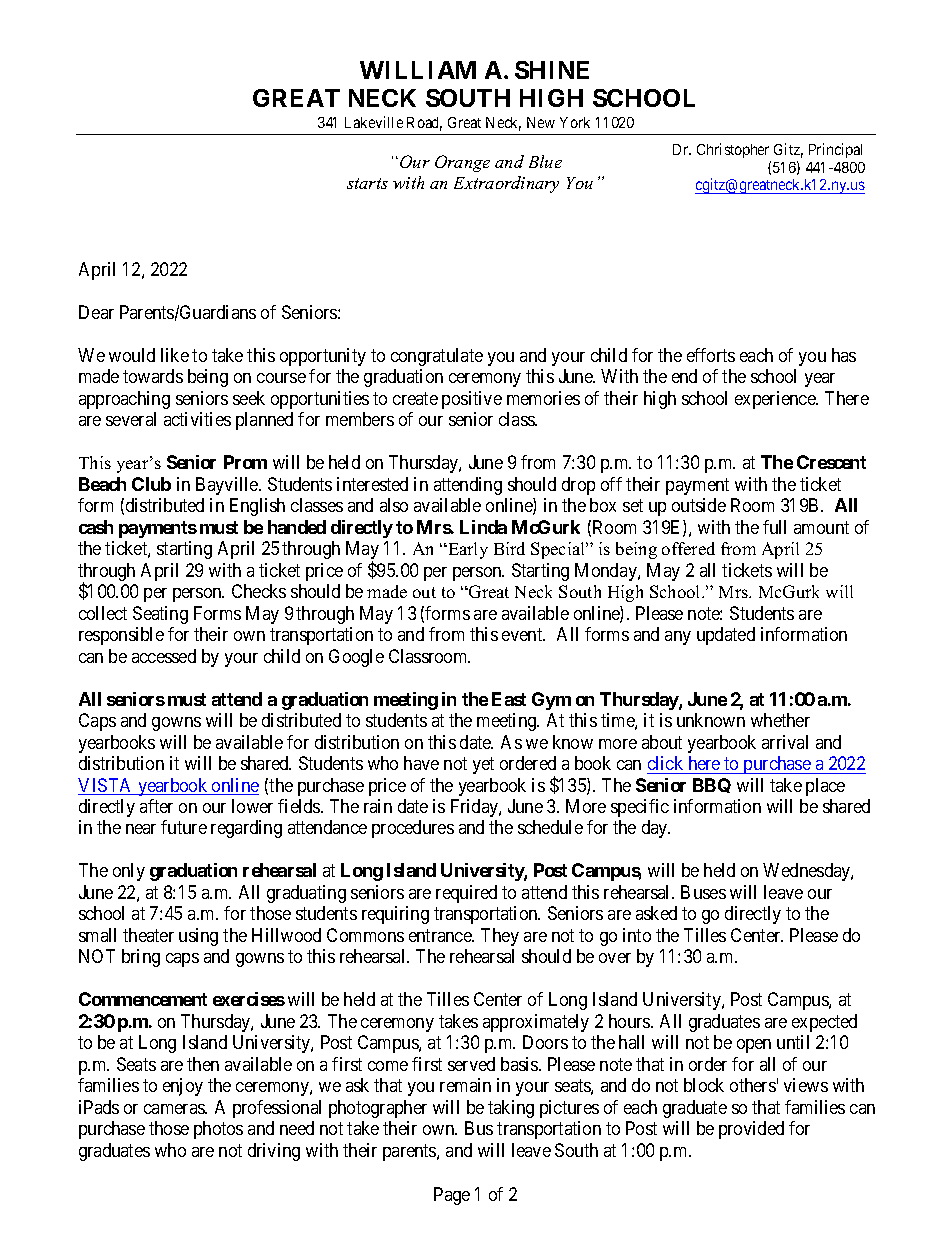  What do you see at coordinates (466, 894) in the page?
I see `required` at bounding box center [466, 894].
